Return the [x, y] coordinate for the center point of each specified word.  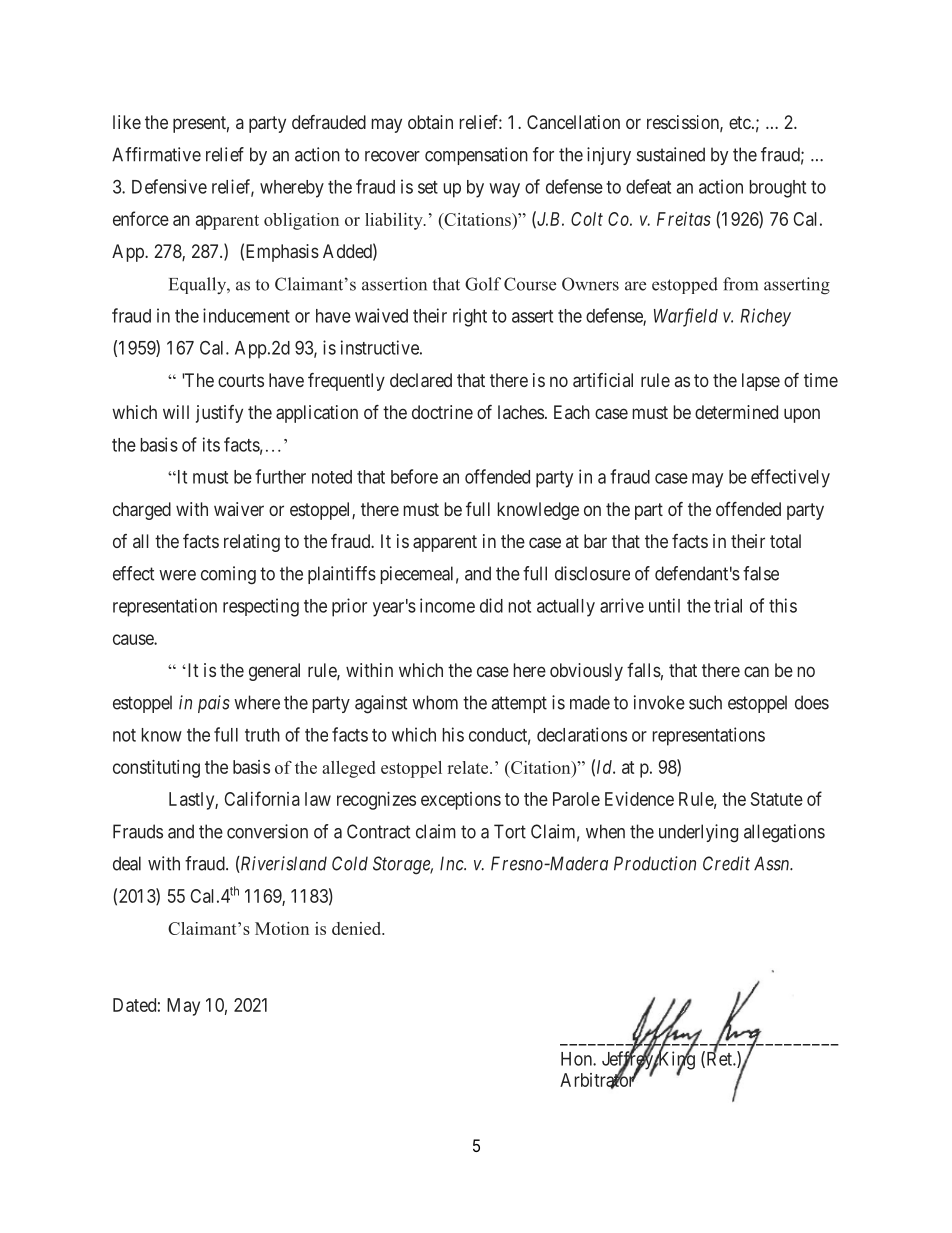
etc [740, 122]
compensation [476, 156]
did [491, 605]
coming [228, 575]
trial [728, 605]
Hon [577, 1059]
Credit [726, 863]
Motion [282, 928]
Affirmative [156, 154]
